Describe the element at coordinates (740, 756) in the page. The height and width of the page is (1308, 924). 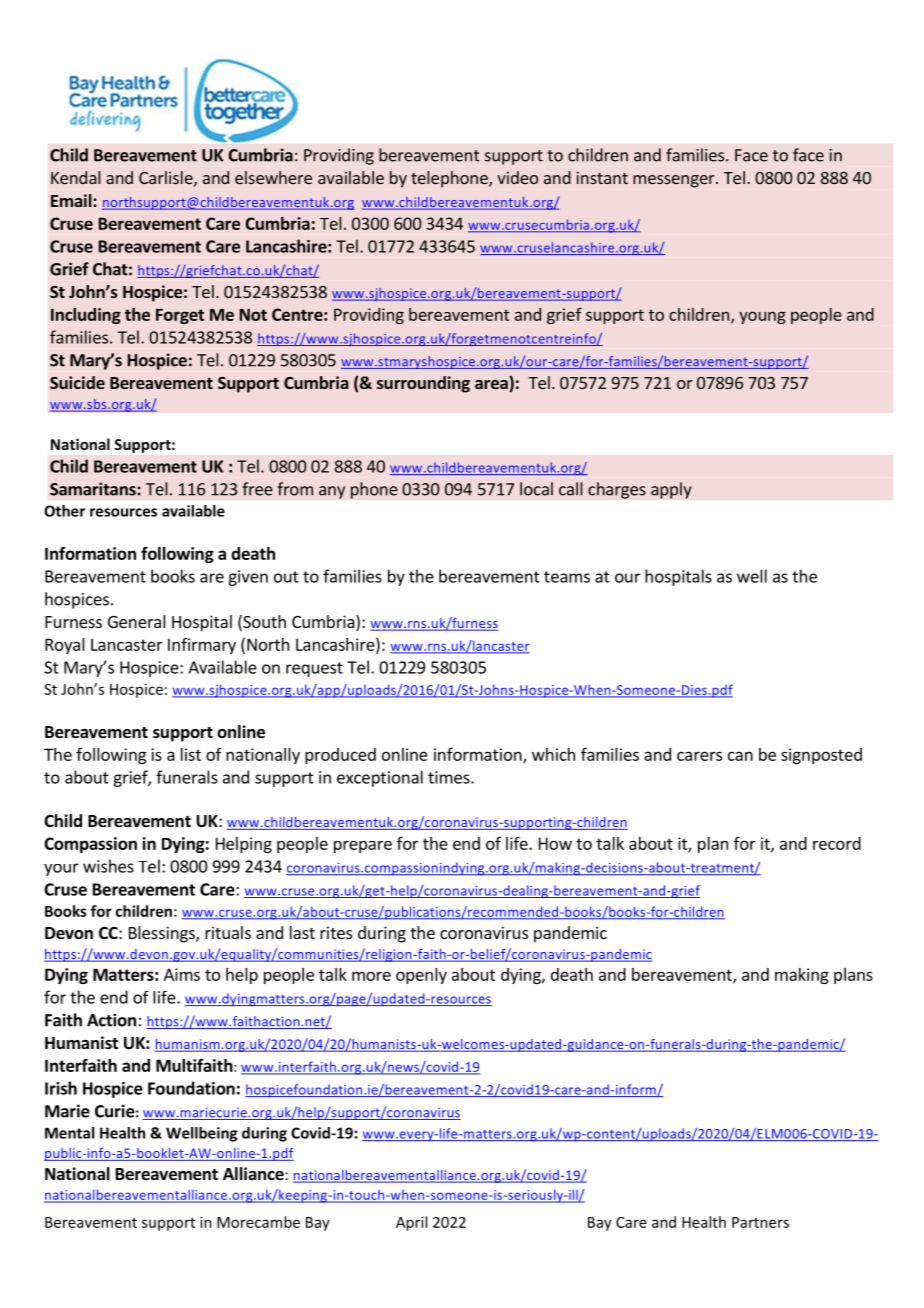
I see `can` at that location.
